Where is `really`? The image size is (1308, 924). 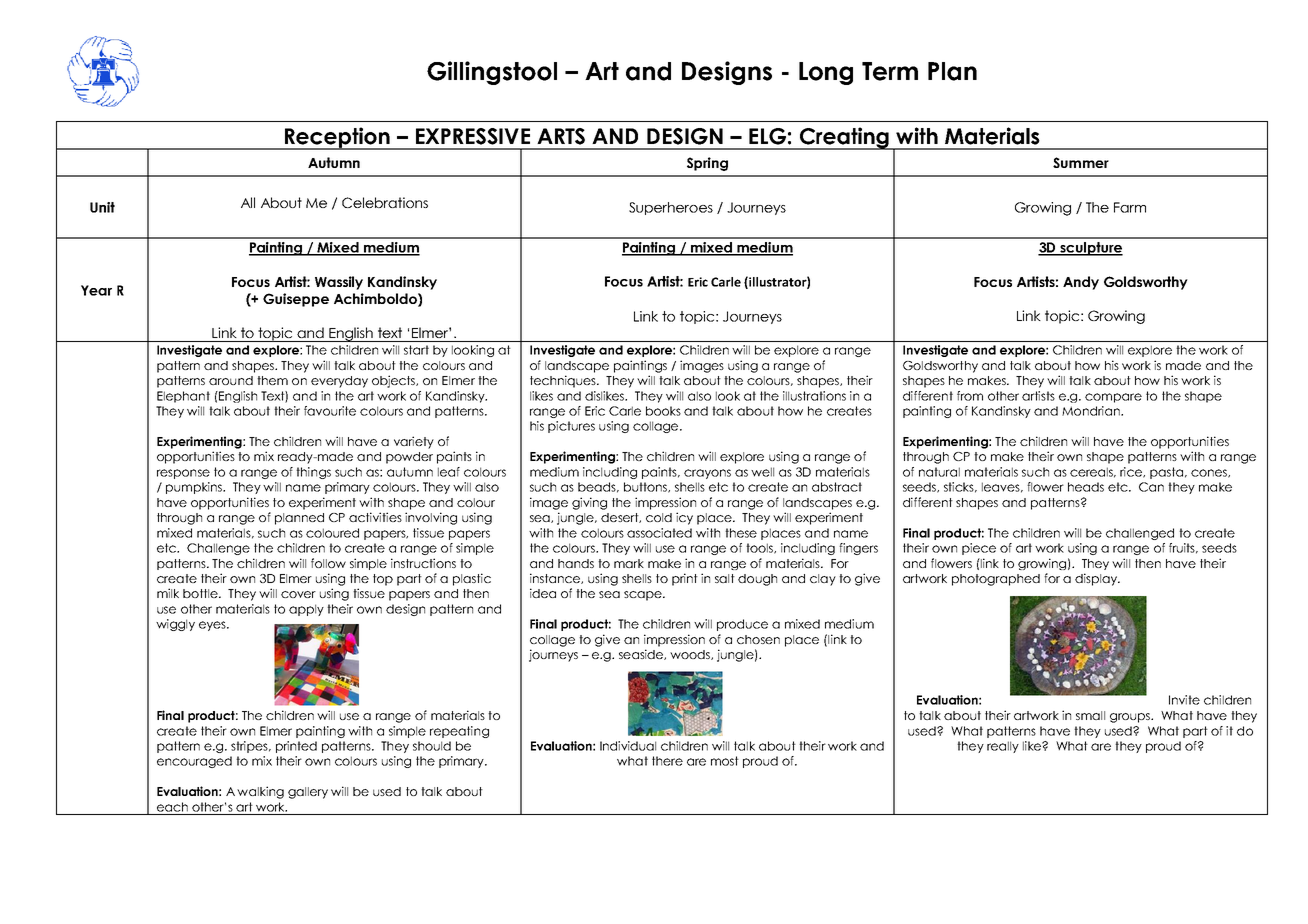 really is located at coordinates (1003, 747).
